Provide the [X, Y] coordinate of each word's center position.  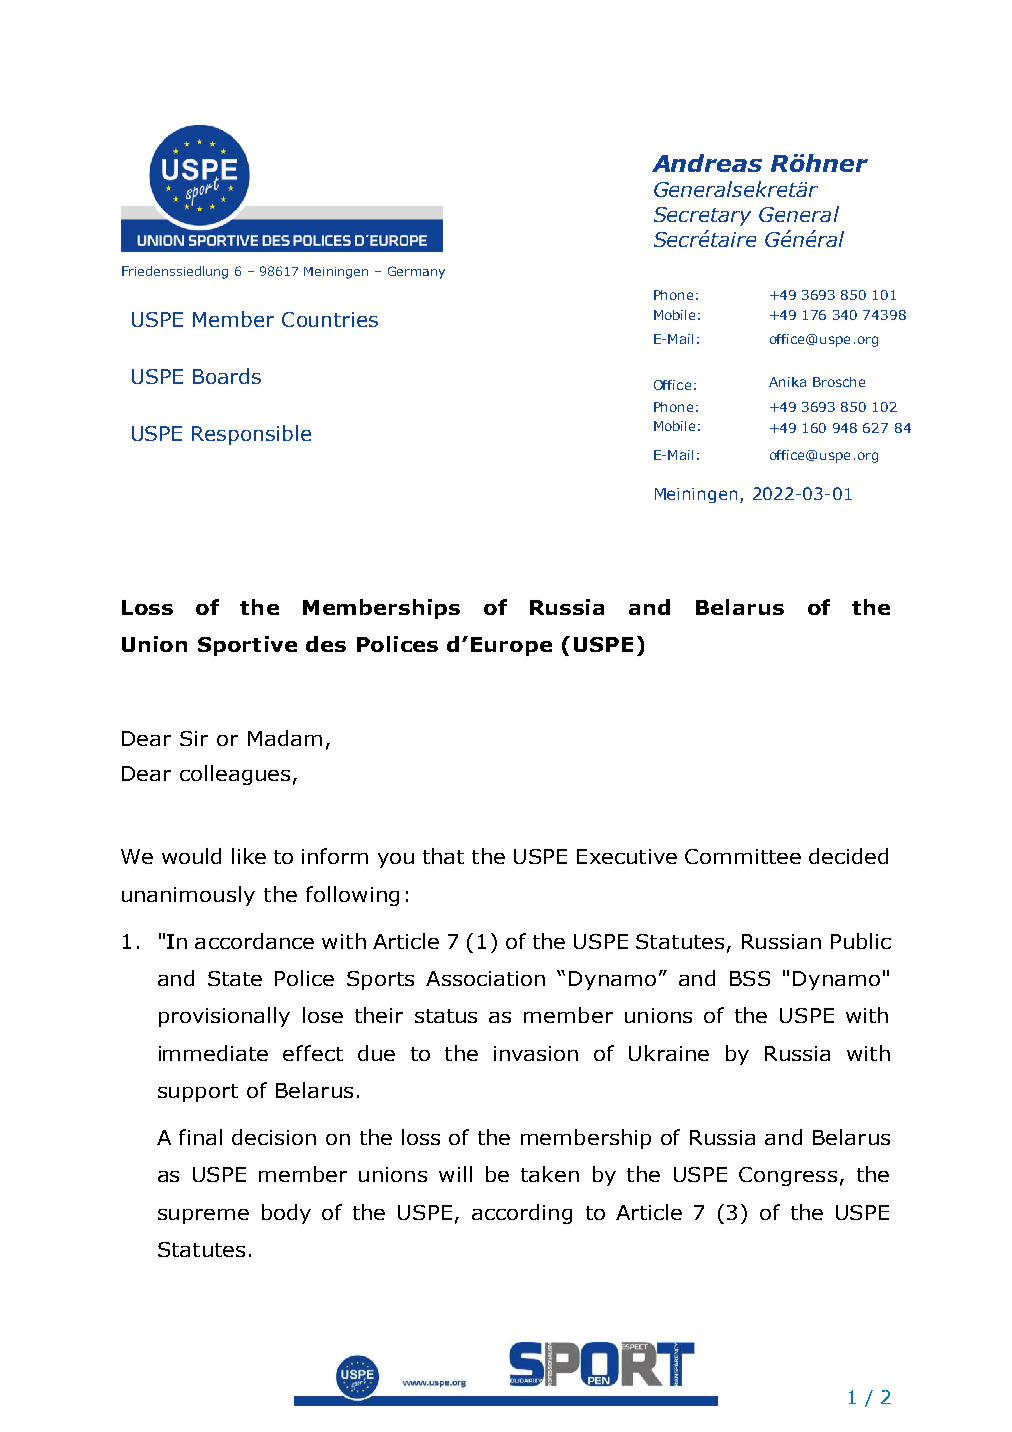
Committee [743, 856]
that [443, 856]
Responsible [251, 435]
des [326, 644]
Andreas [707, 163]
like [249, 856]
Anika [787, 382]
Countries [330, 319]
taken [550, 1174]
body [286, 1214]
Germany [416, 272]
